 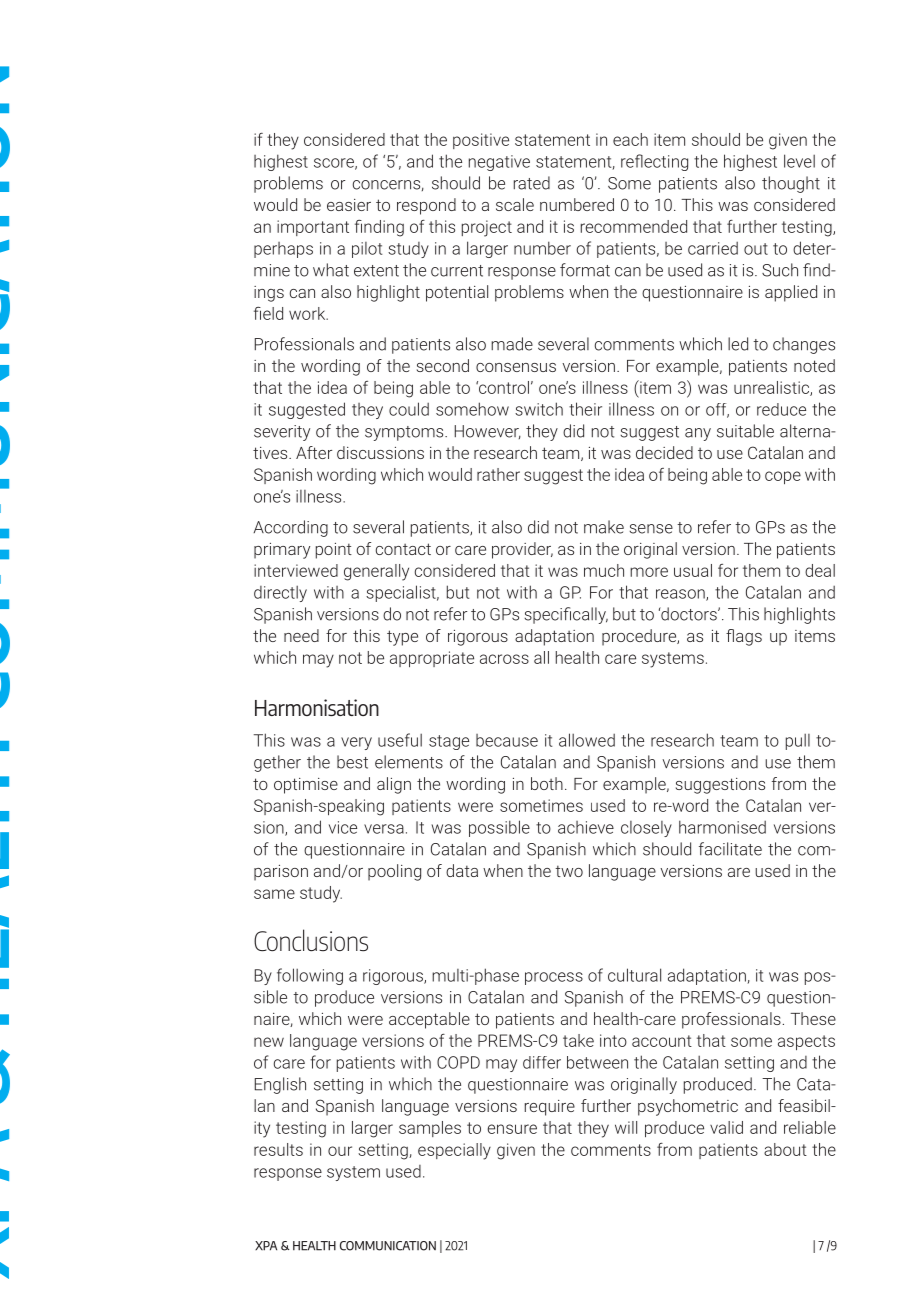 What do you see at coordinates (791, 184) in the screenshot?
I see `thought` at bounding box center [791, 184].
